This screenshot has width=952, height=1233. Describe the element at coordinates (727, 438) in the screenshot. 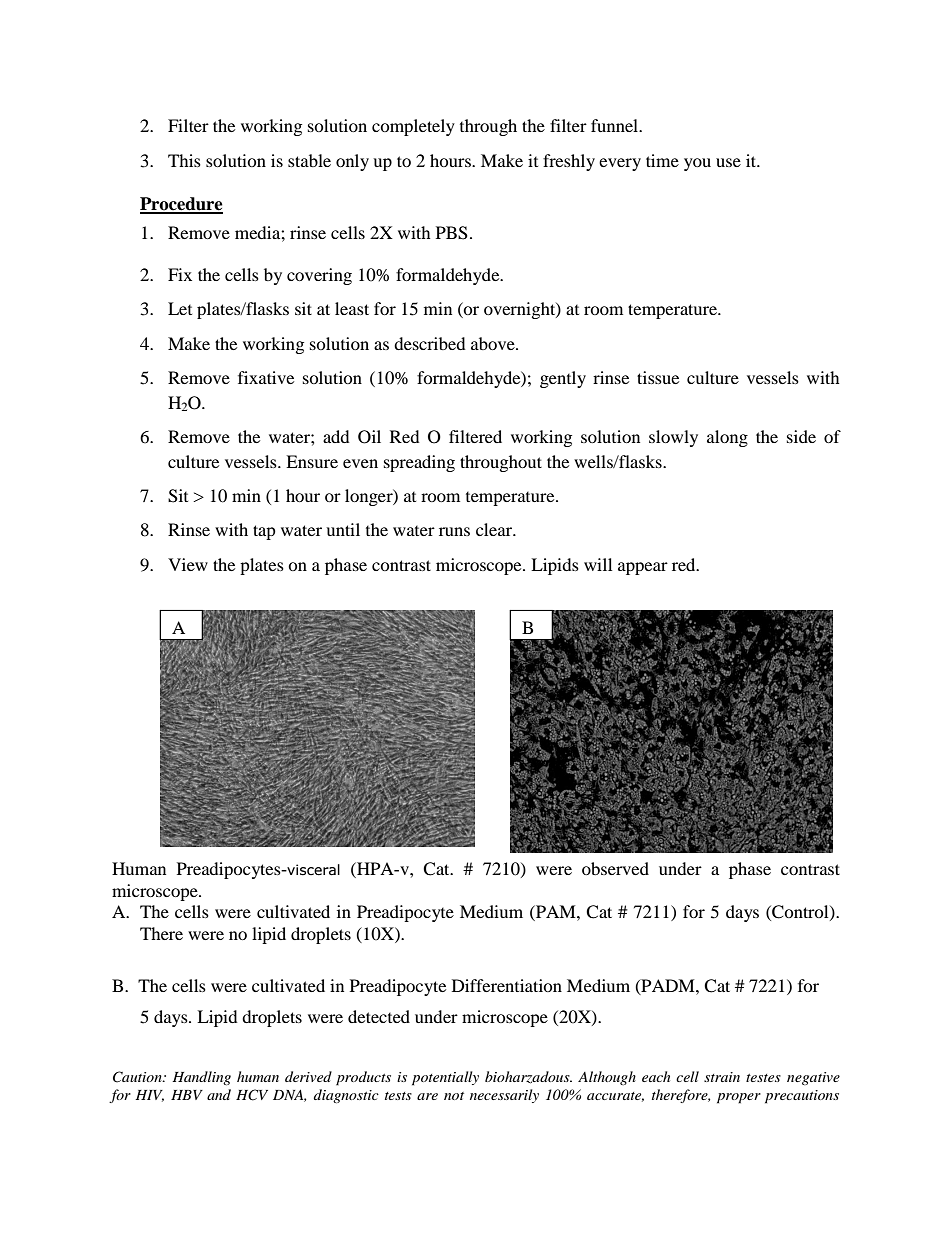

I see `along` at that location.
